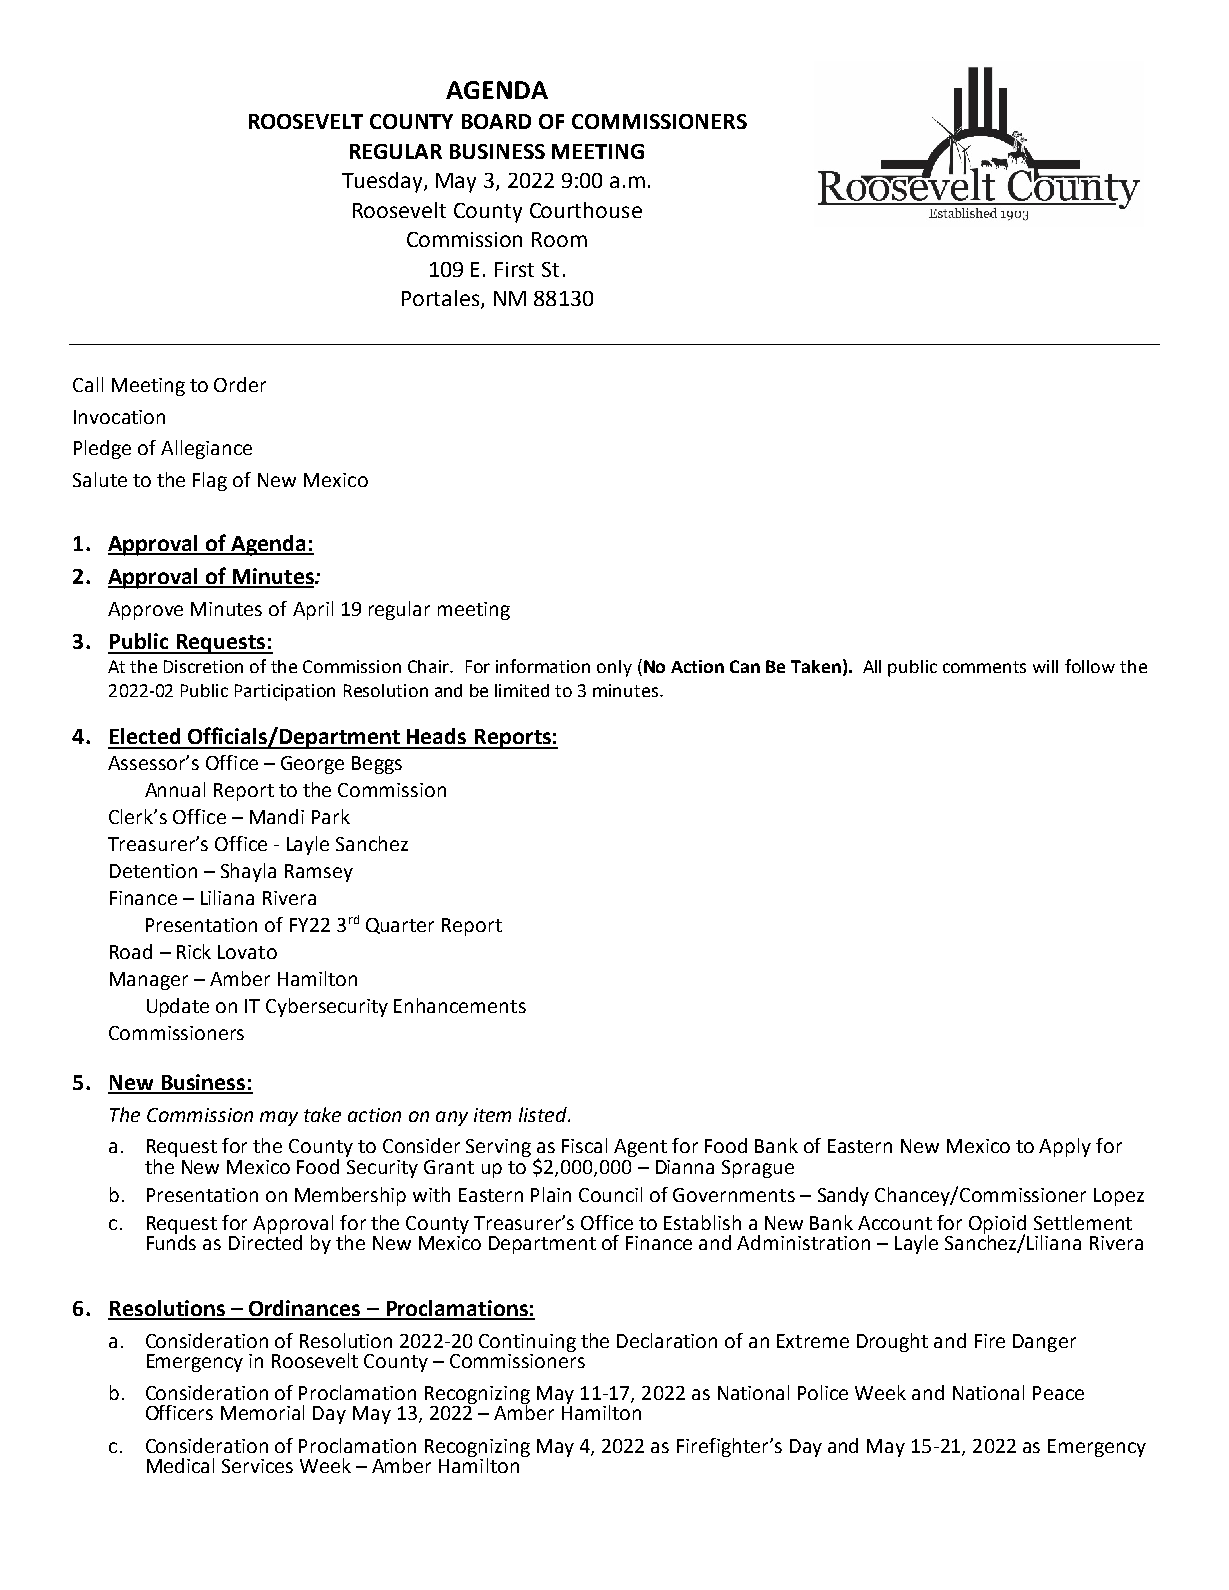 The image size is (1229, 1590). What do you see at coordinates (175, 789) in the document?
I see `Annual` at bounding box center [175, 789].
